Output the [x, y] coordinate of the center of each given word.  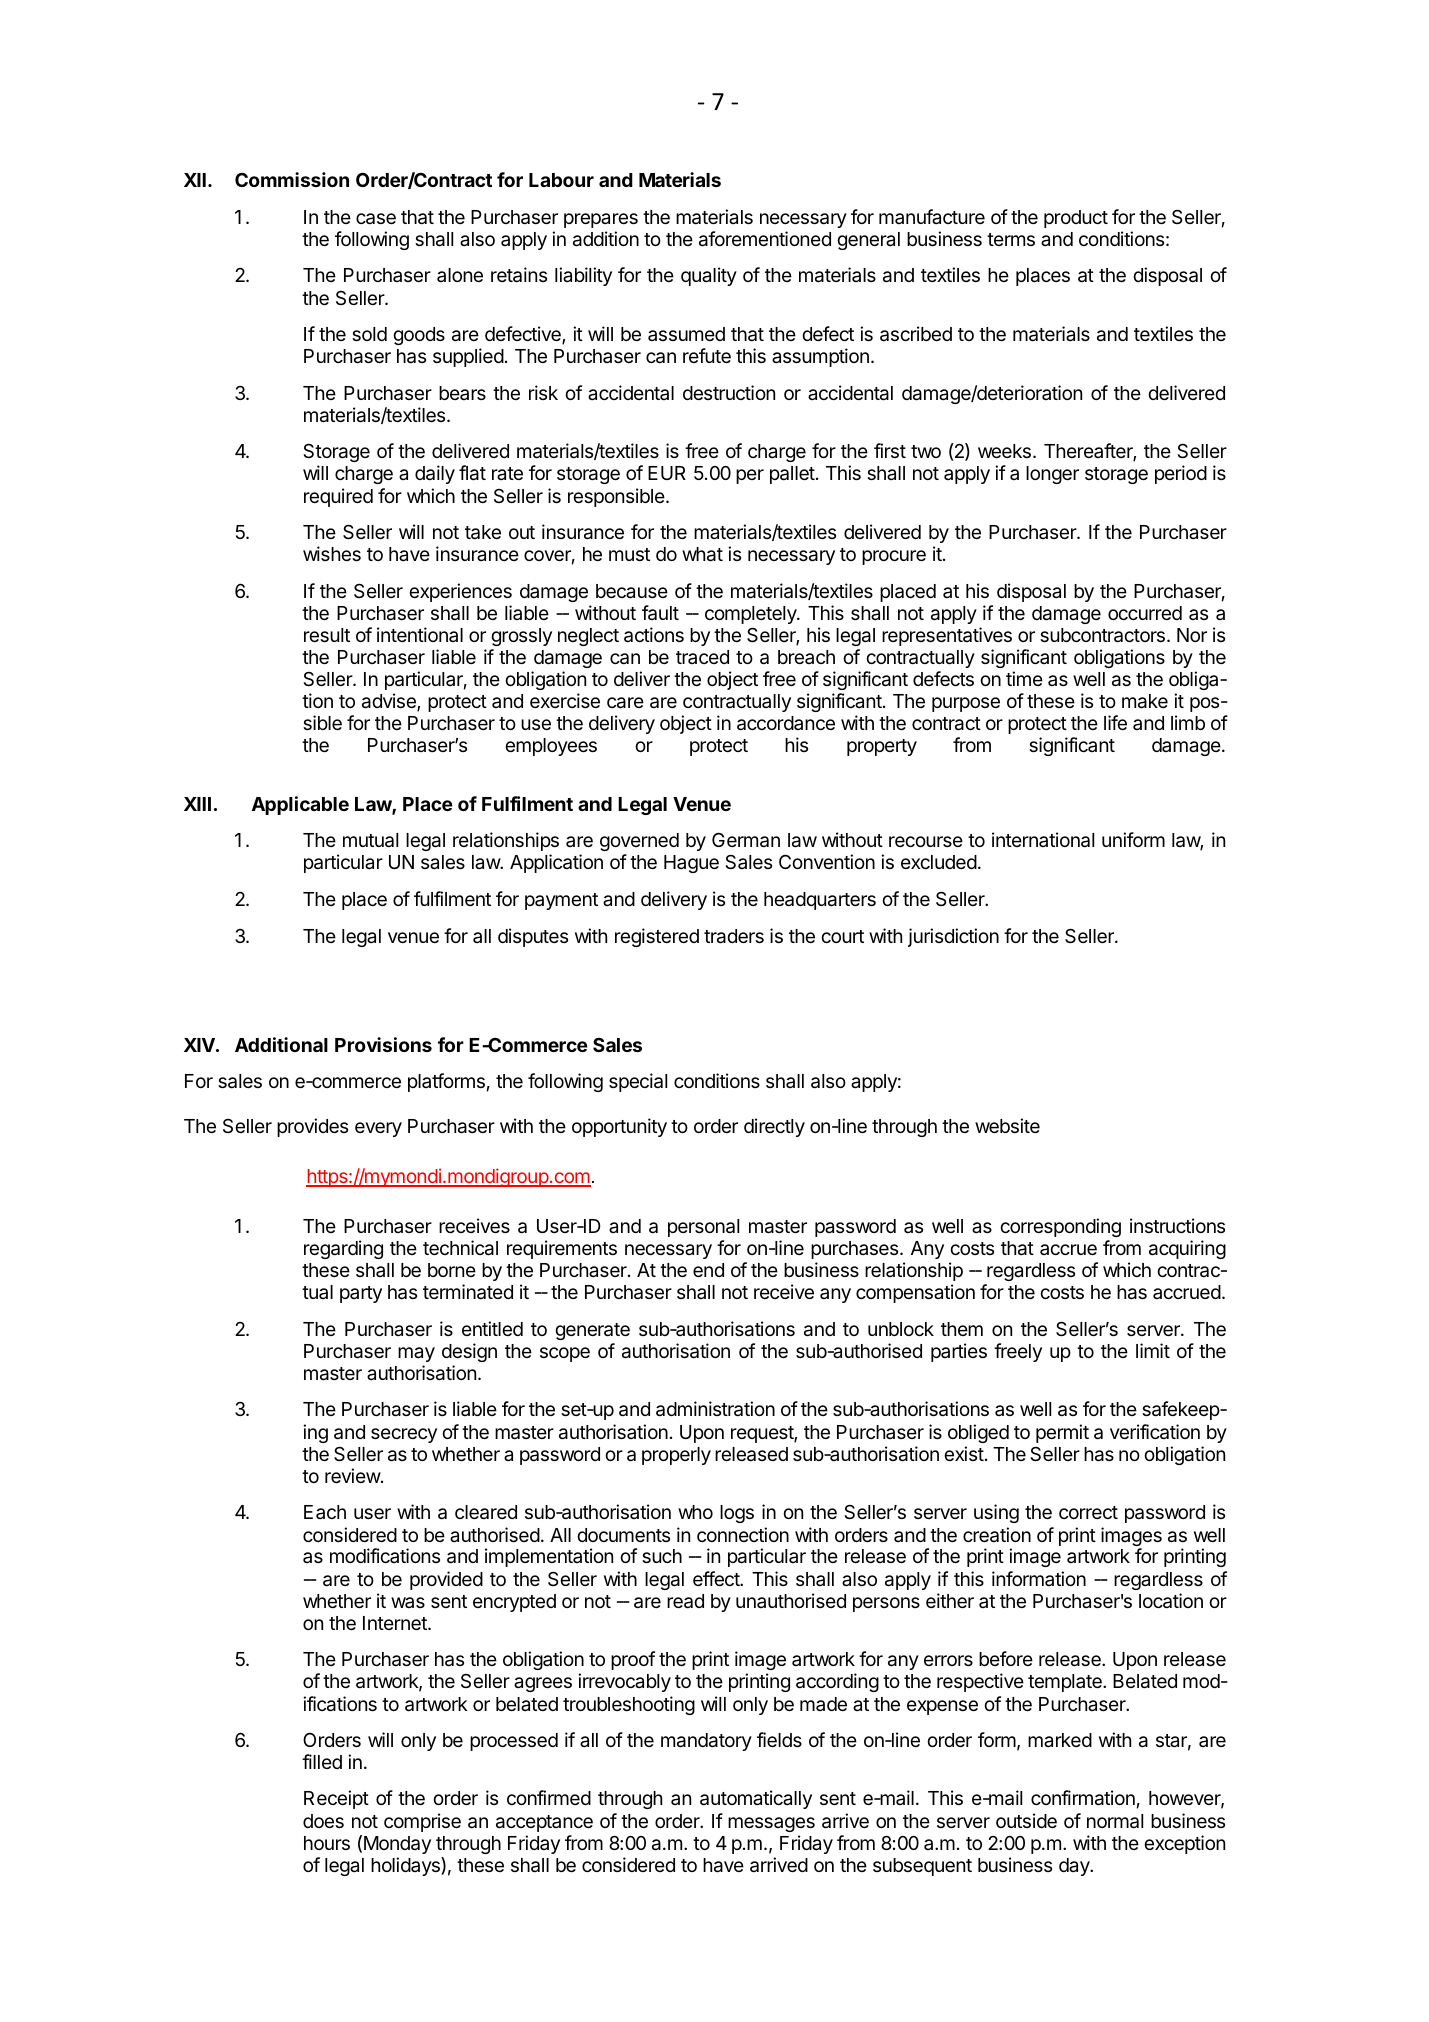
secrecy [404, 1435]
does [323, 1821]
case [376, 219]
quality [709, 276]
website [1007, 1125]
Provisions [383, 1044]
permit [1062, 1433]
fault [660, 613]
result [327, 635]
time [1024, 678]
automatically [756, 1799]
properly [676, 1456]
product [1076, 219]
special [638, 1082]
